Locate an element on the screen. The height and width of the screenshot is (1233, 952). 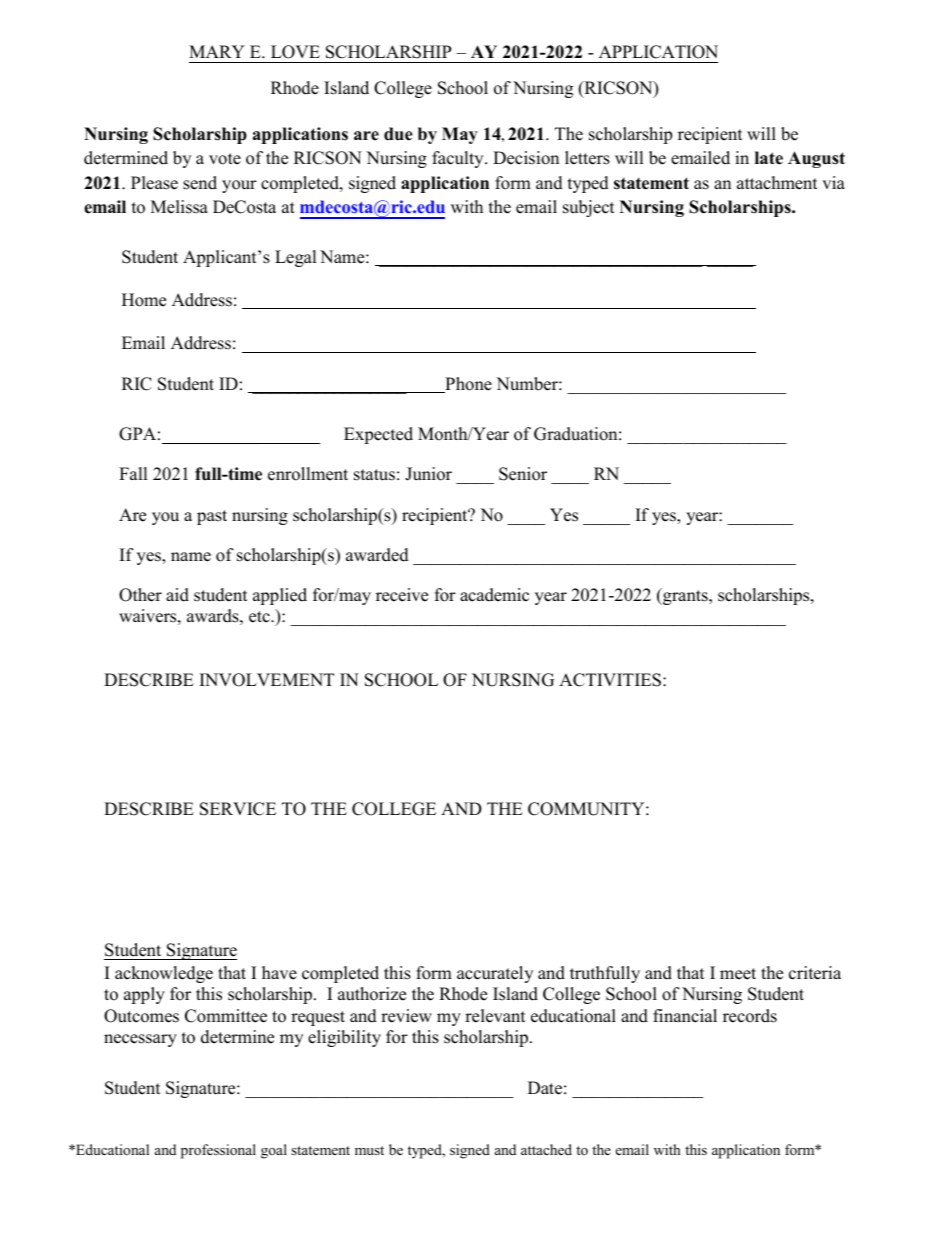
grants is located at coordinates (685, 596).
